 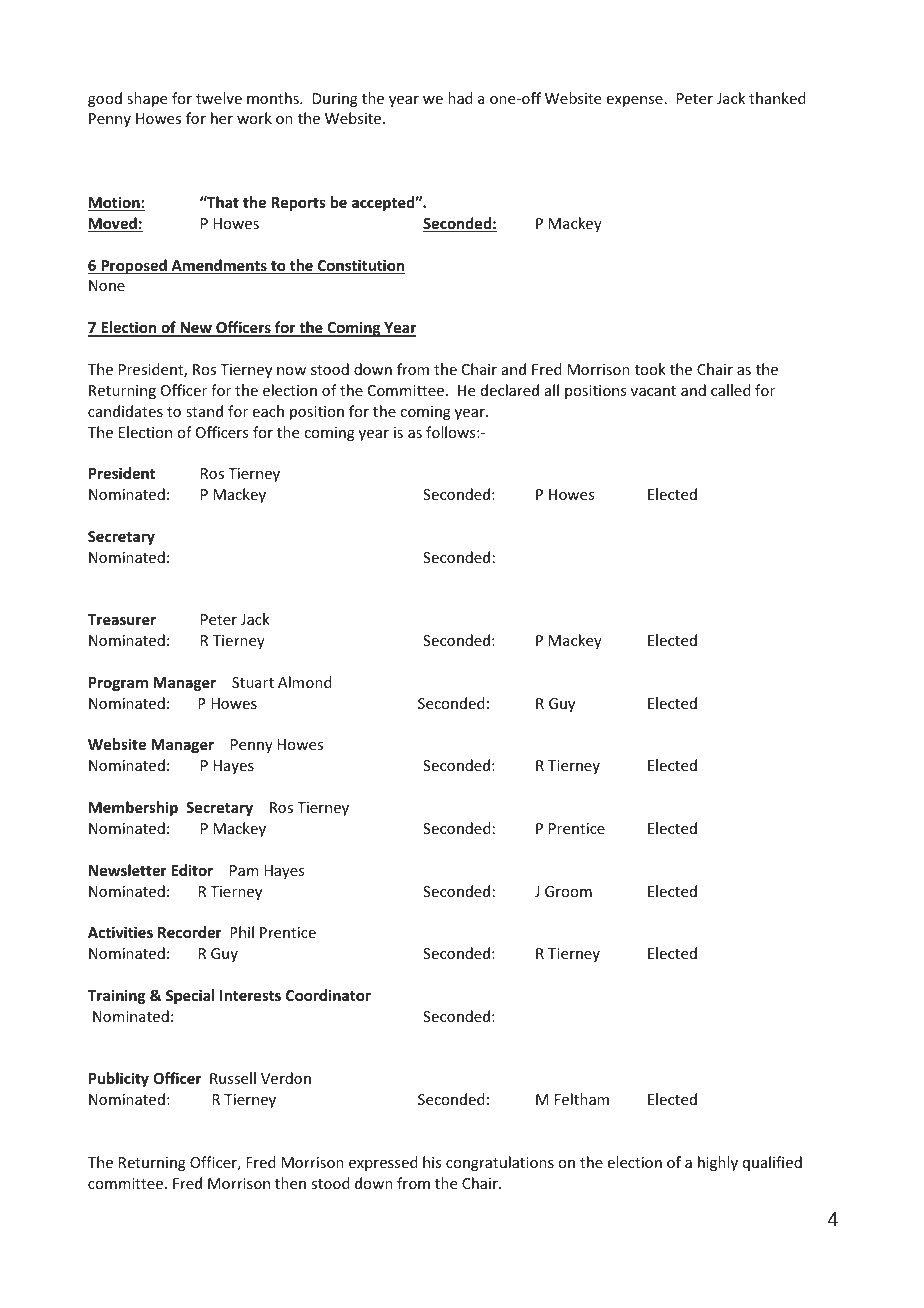 What do you see at coordinates (510, 390) in the image?
I see `declared` at bounding box center [510, 390].
